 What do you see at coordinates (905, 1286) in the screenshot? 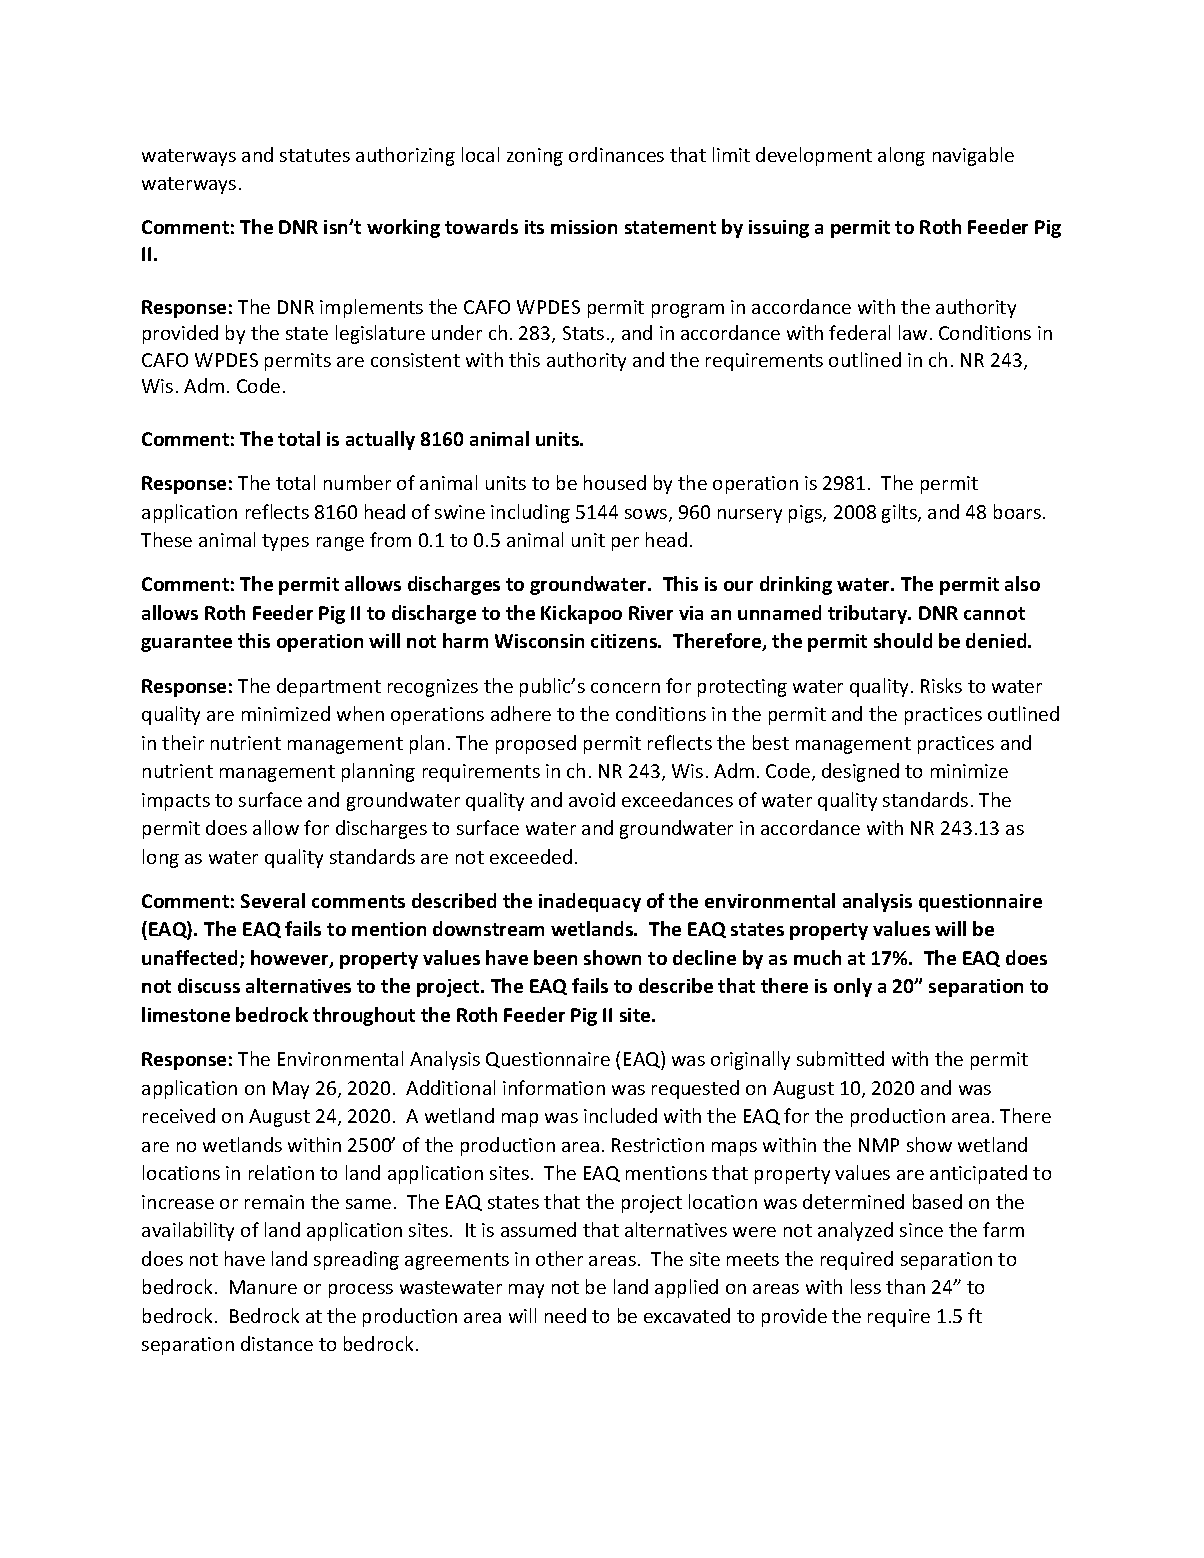
I see `than` at bounding box center [905, 1286].
